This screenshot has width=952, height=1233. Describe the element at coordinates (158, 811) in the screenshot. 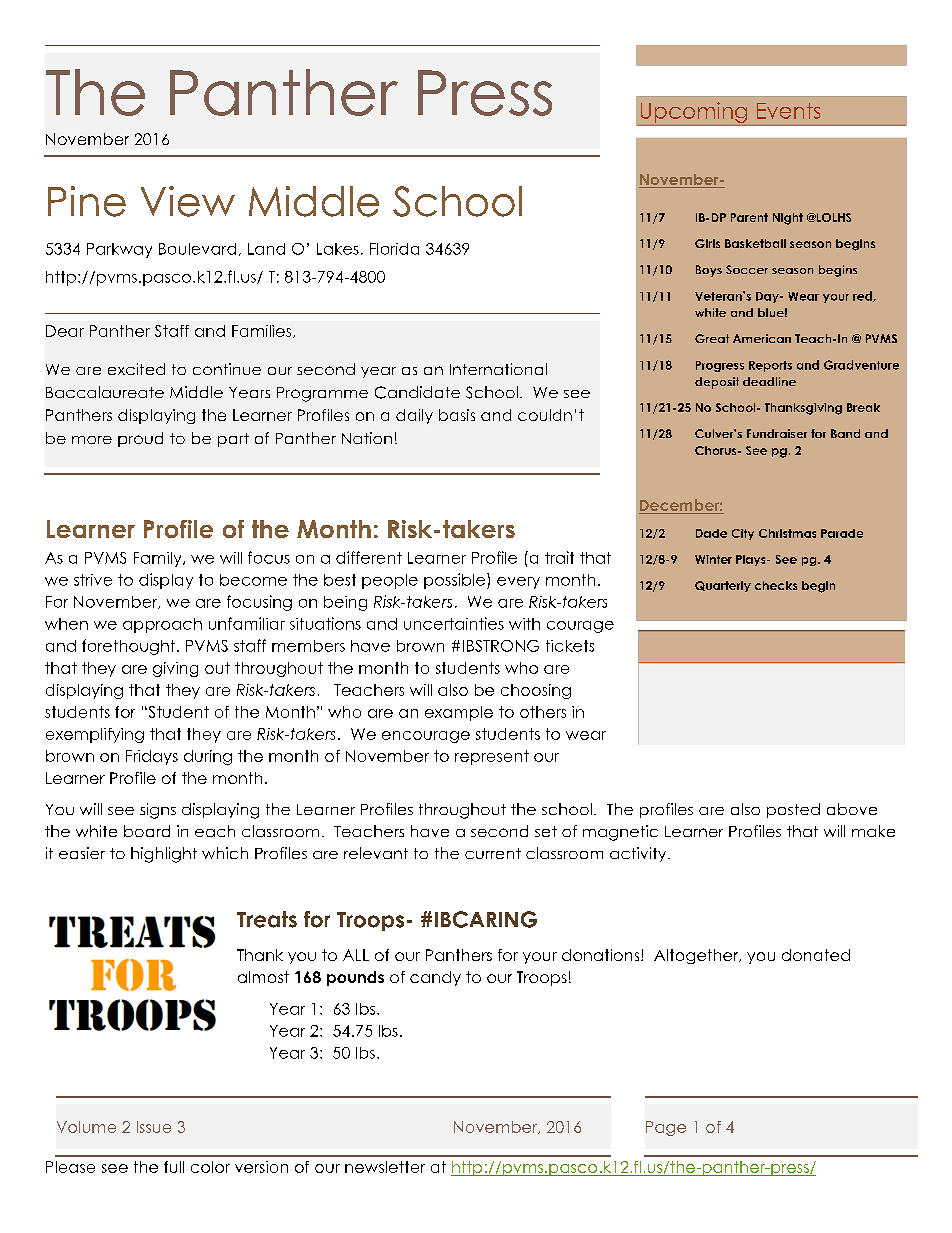

I see `signs` at that location.
